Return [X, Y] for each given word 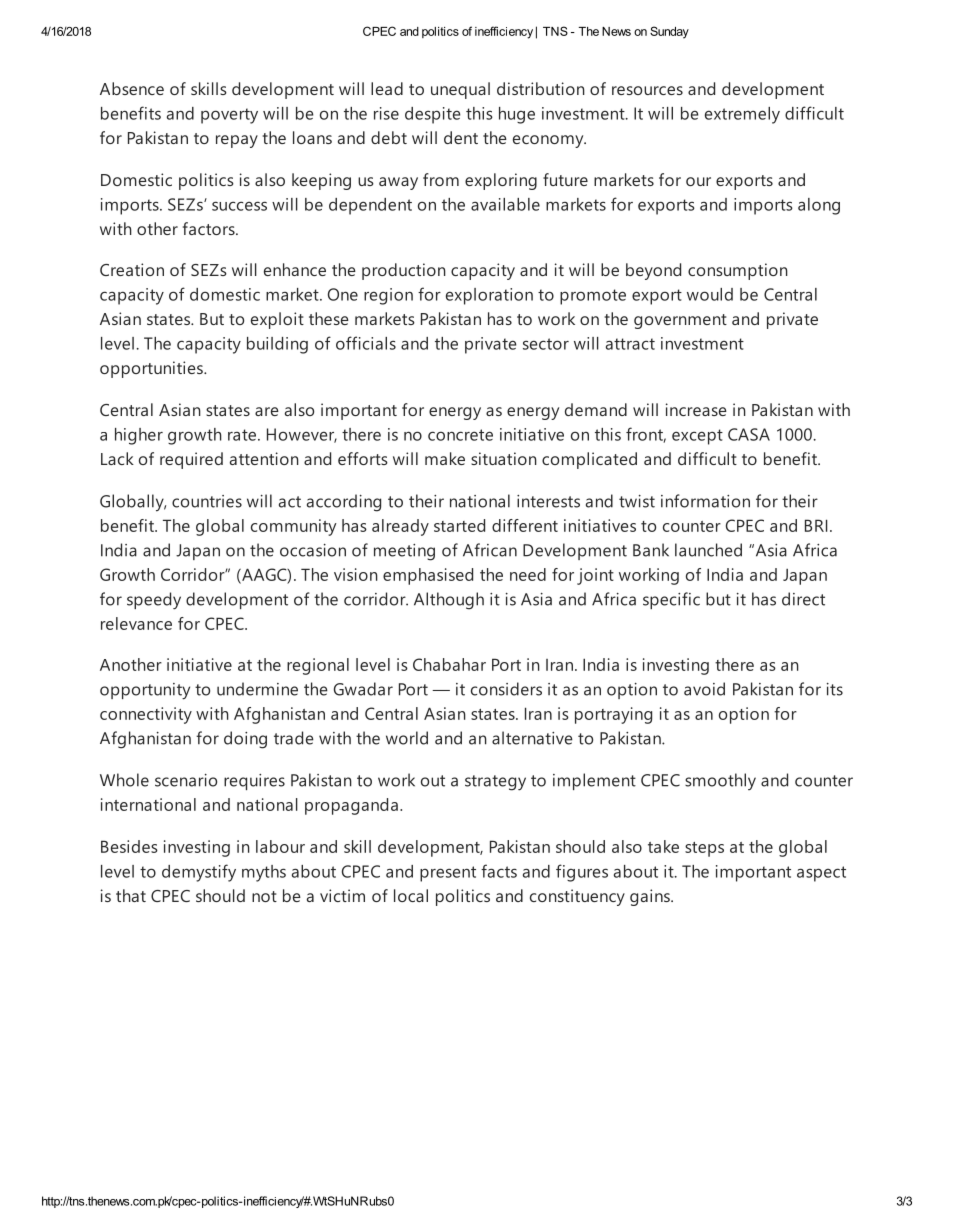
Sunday [669, 32]
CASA [749, 434]
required [191, 460]
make [445, 458]
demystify [199, 873]
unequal [460, 90]
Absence [132, 88]
